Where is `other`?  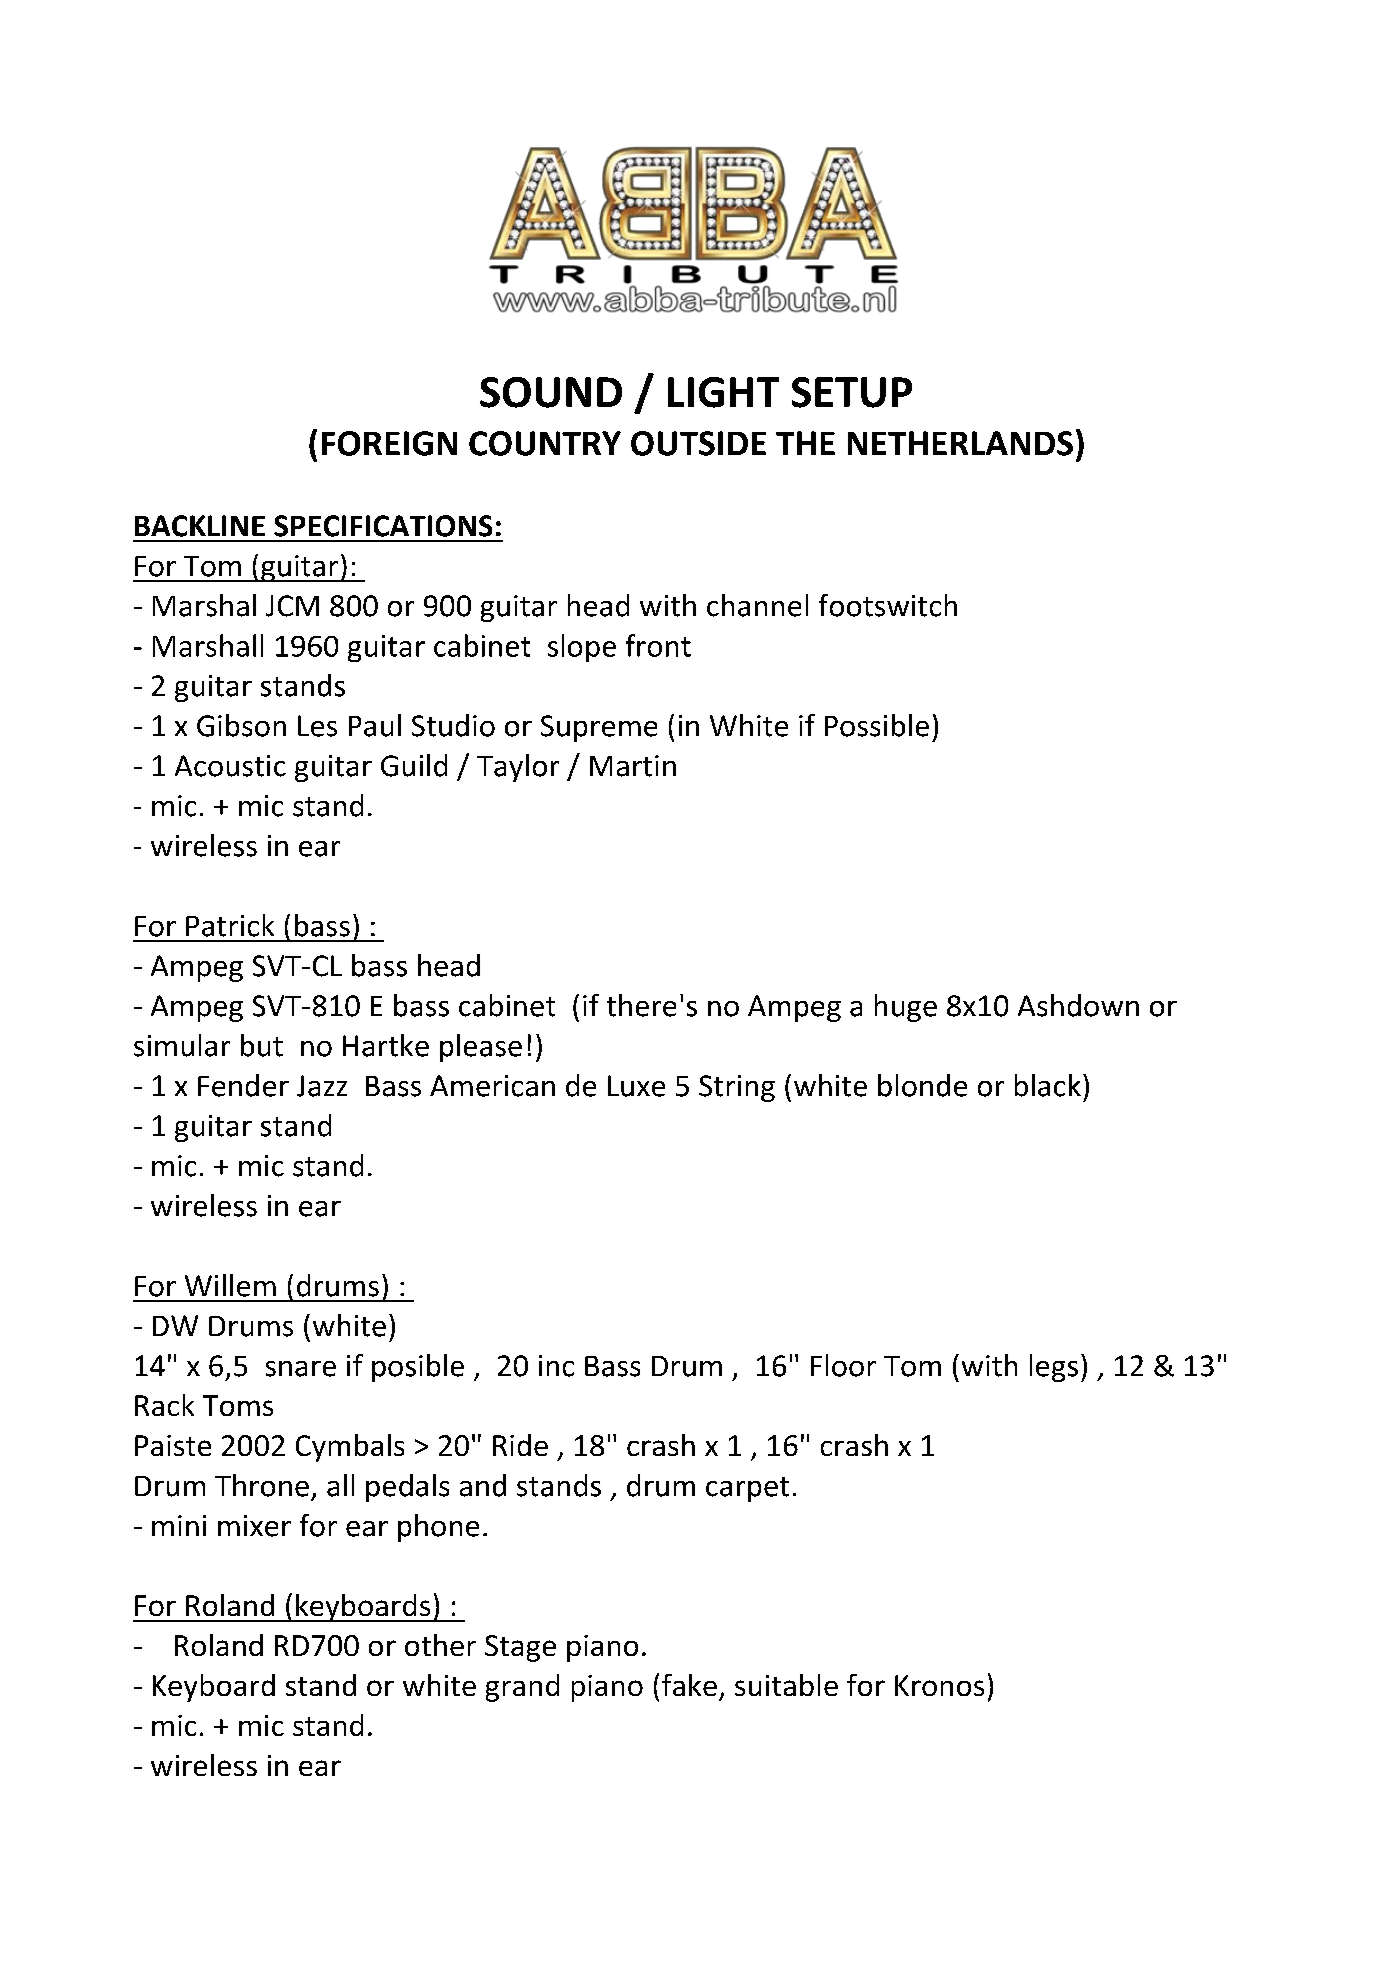 other is located at coordinates (440, 1645).
